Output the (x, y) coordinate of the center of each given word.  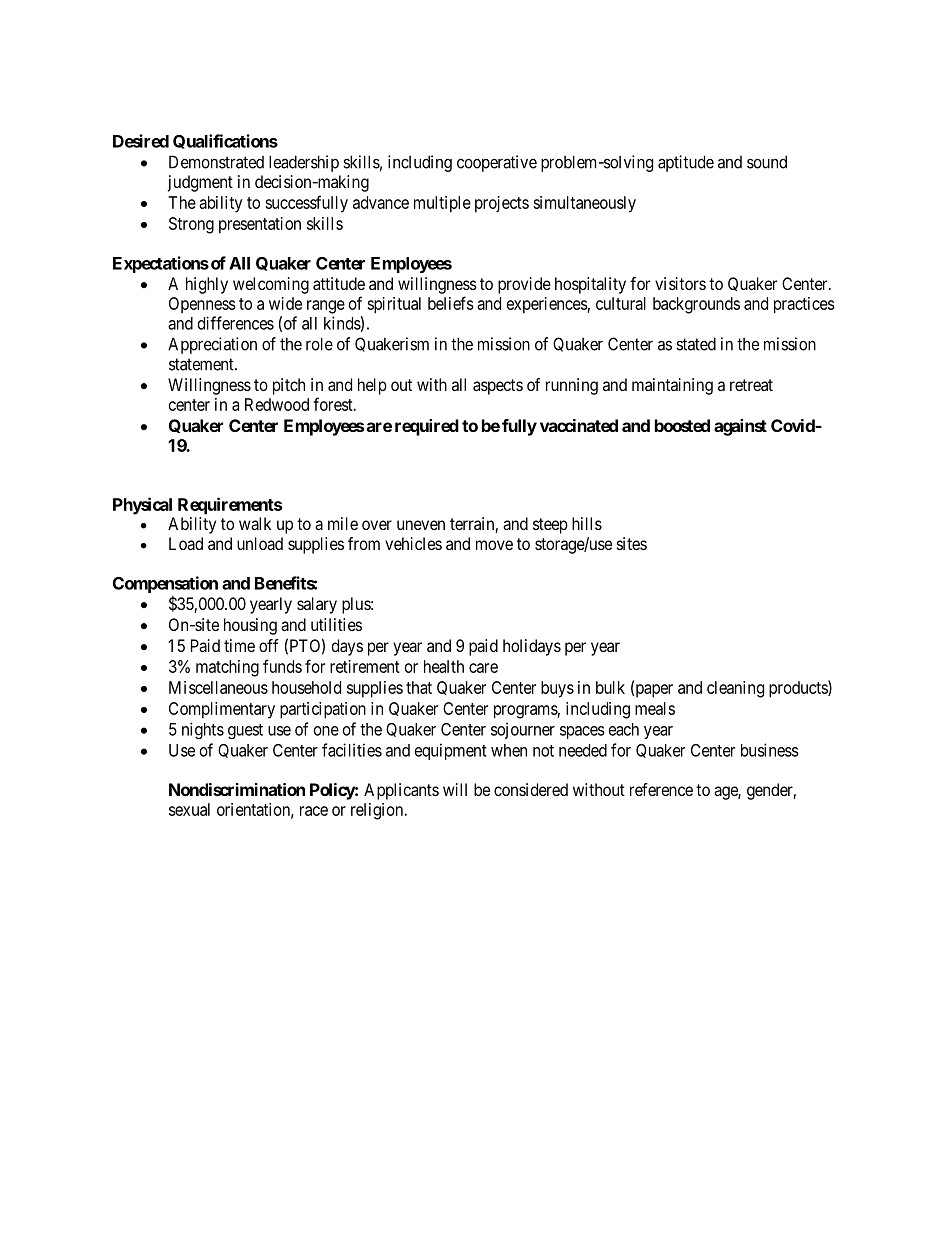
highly (207, 285)
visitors (680, 283)
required (427, 427)
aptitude (686, 163)
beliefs (451, 303)
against (740, 427)
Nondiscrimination (237, 789)
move (494, 545)
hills (587, 523)
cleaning (735, 689)
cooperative (497, 163)
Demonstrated (216, 162)
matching (227, 668)
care (483, 668)
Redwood (277, 404)
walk (255, 523)
